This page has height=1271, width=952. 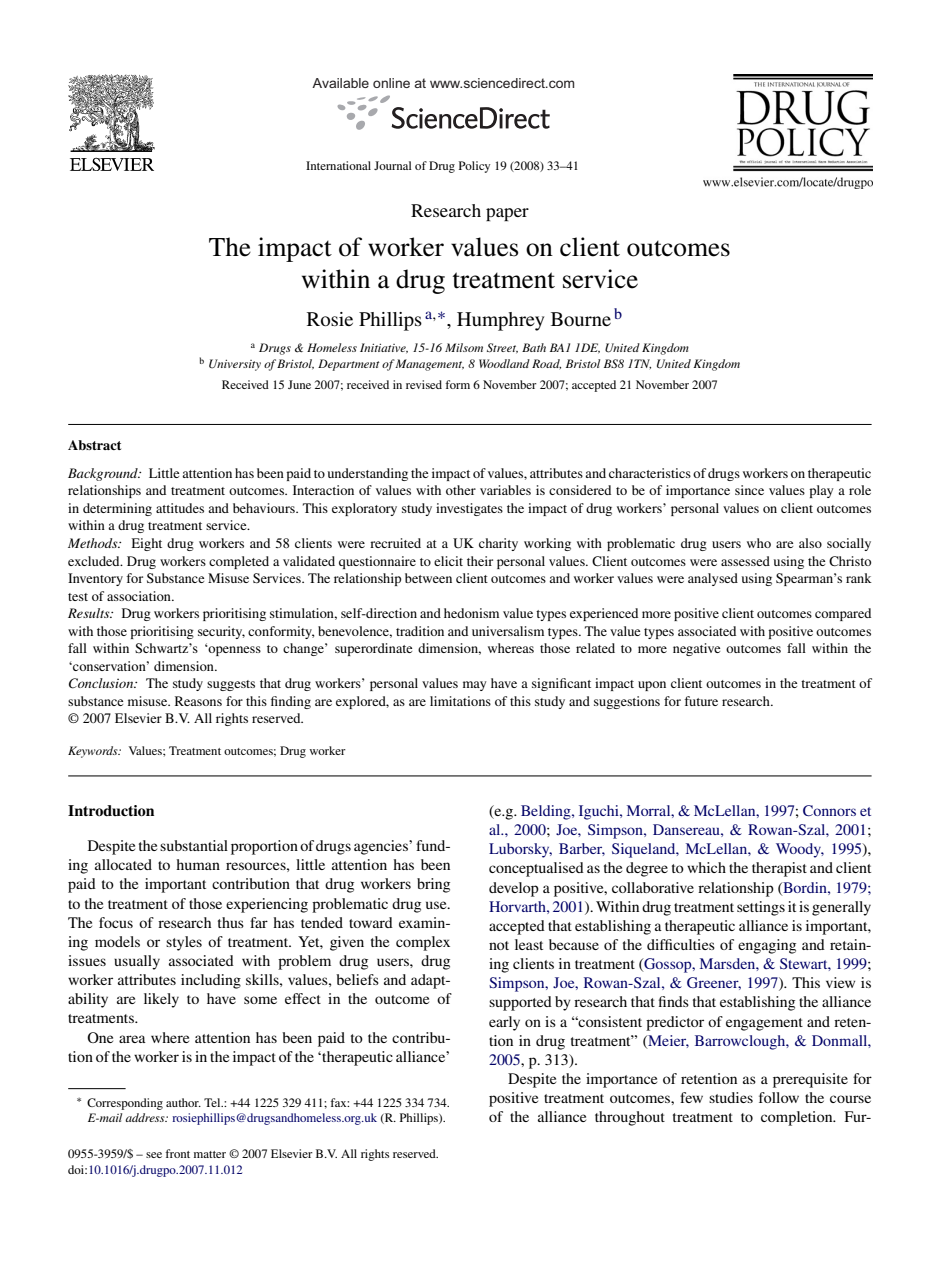 What do you see at coordinates (474, 686) in the page?
I see `may` at bounding box center [474, 686].
